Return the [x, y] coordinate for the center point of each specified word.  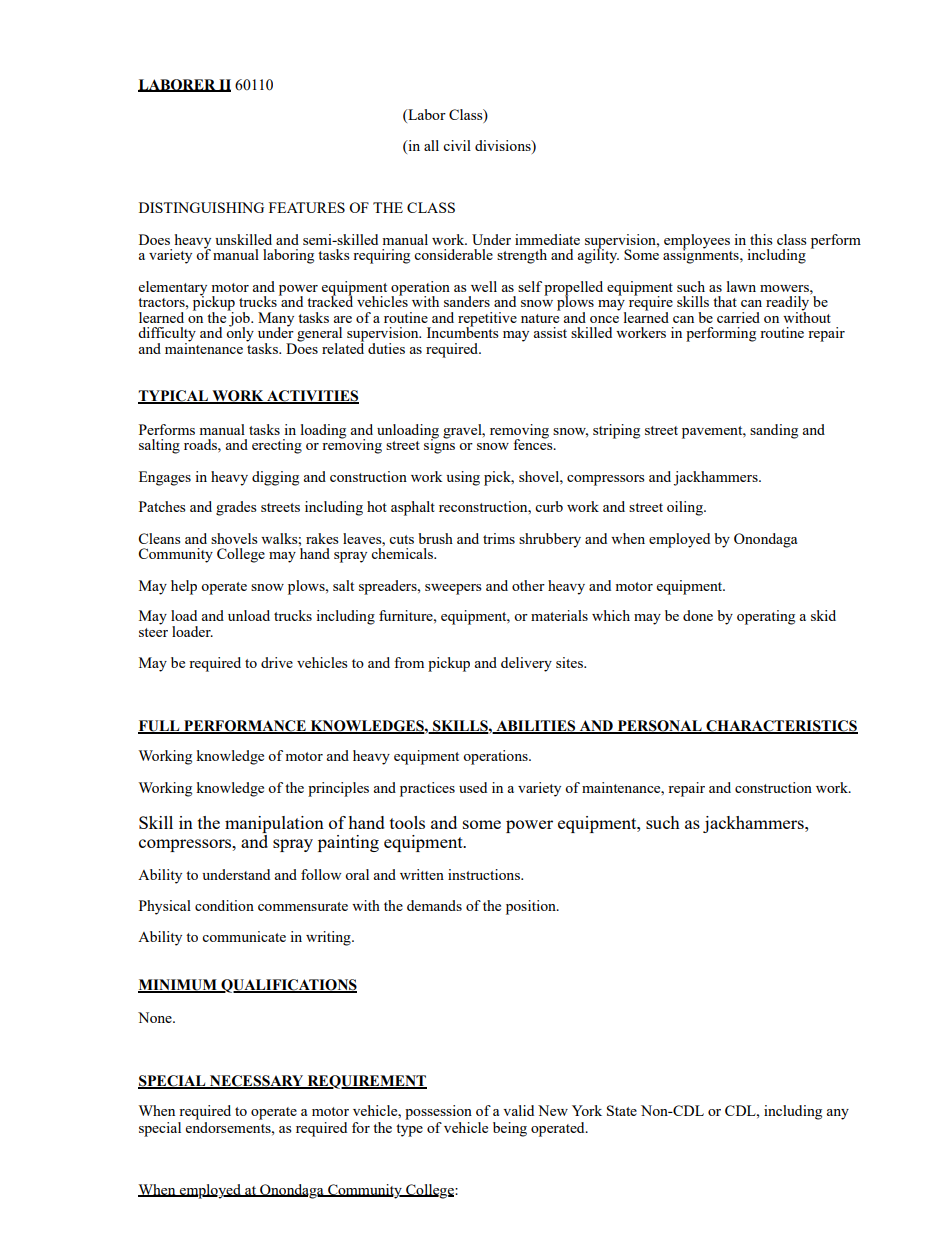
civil [457, 145]
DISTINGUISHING [201, 207]
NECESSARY [257, 1082]
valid [518, 1110]
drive [277, 662]
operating [766, 617]
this [761, 239]
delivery [526, 664]
